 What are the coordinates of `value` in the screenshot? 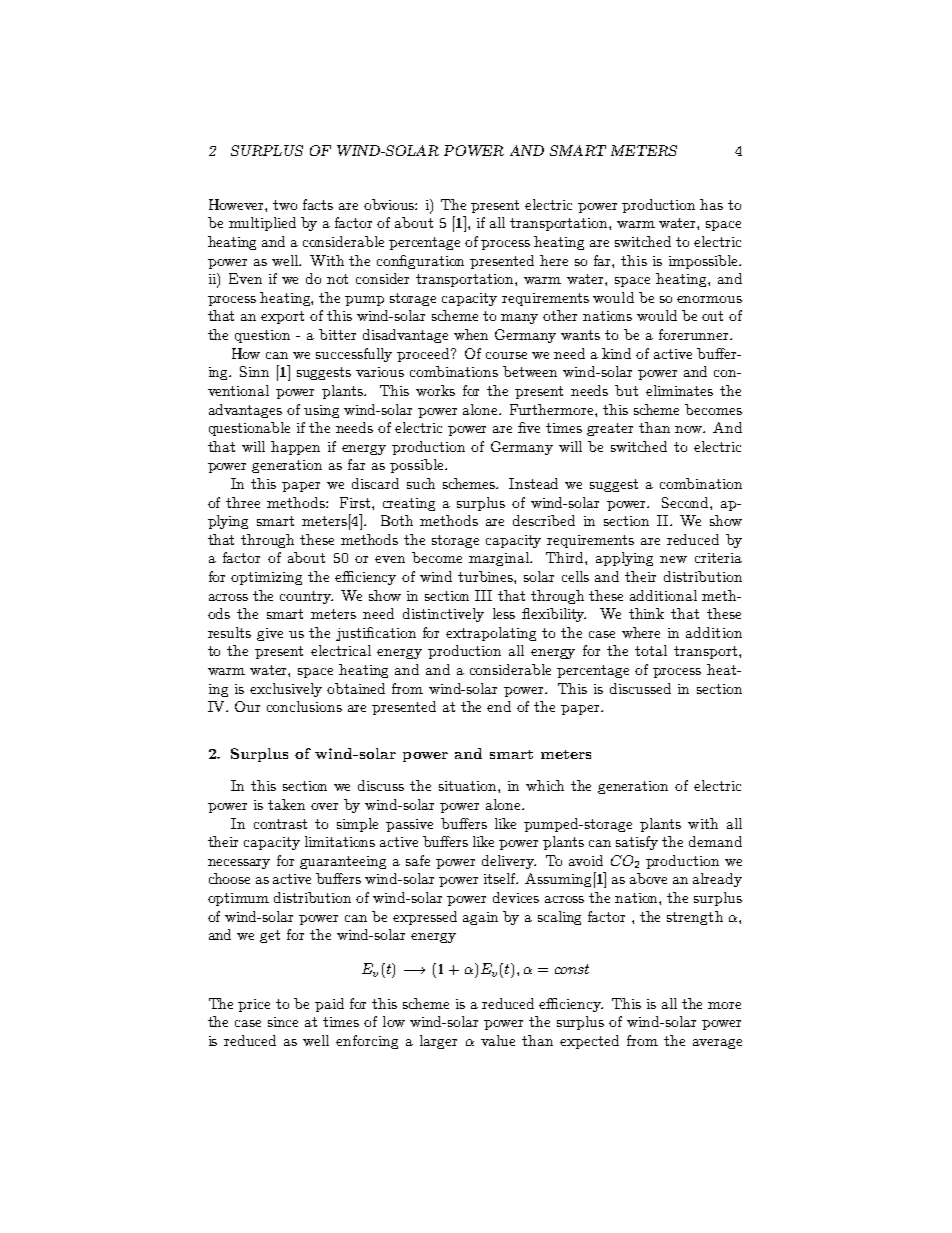 It's located at (498, 1040).
